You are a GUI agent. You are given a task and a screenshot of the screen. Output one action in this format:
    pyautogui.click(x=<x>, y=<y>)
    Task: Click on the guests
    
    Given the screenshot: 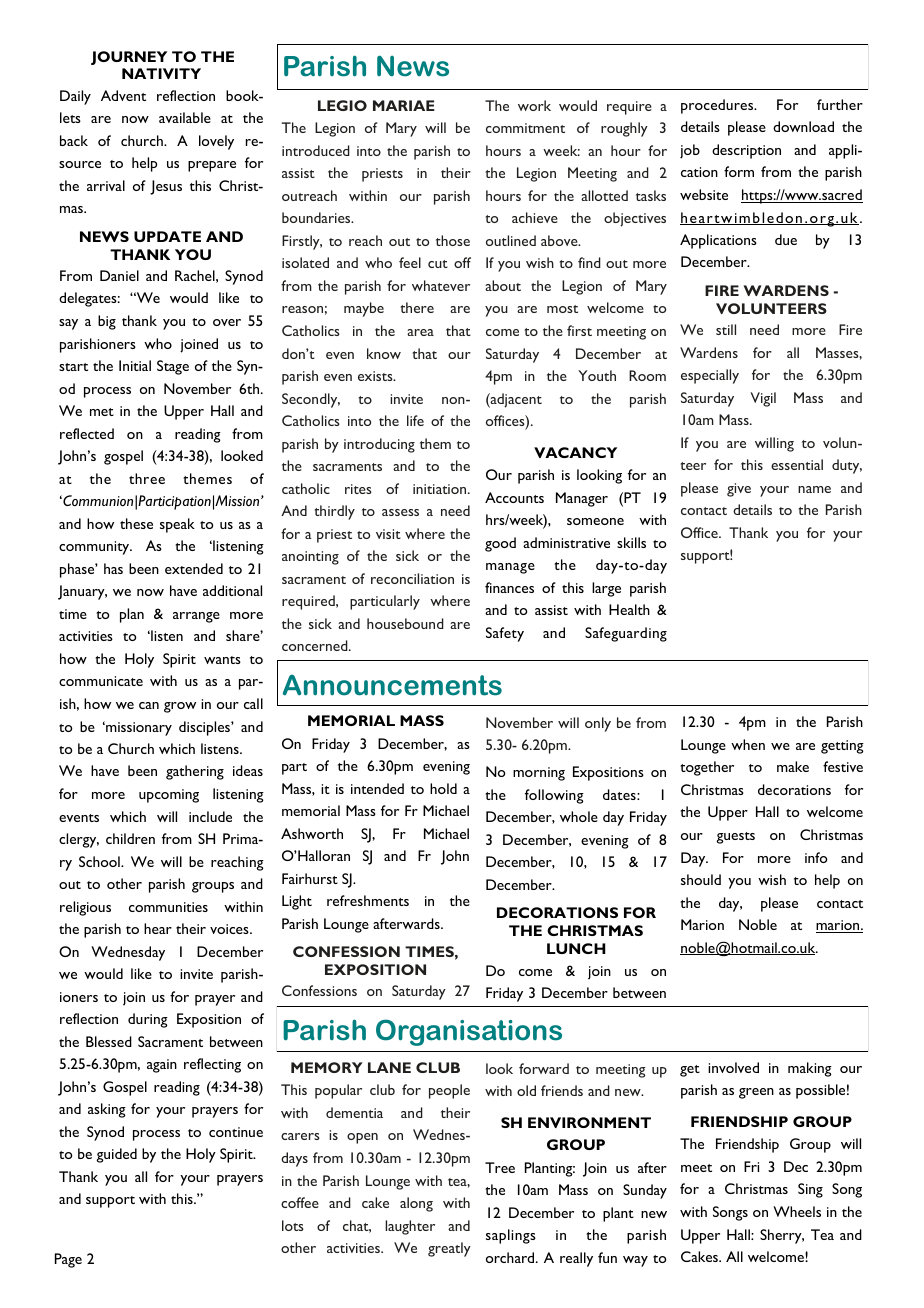 What is the action you would take?
    pyautogui.click(x=736, y=838)
